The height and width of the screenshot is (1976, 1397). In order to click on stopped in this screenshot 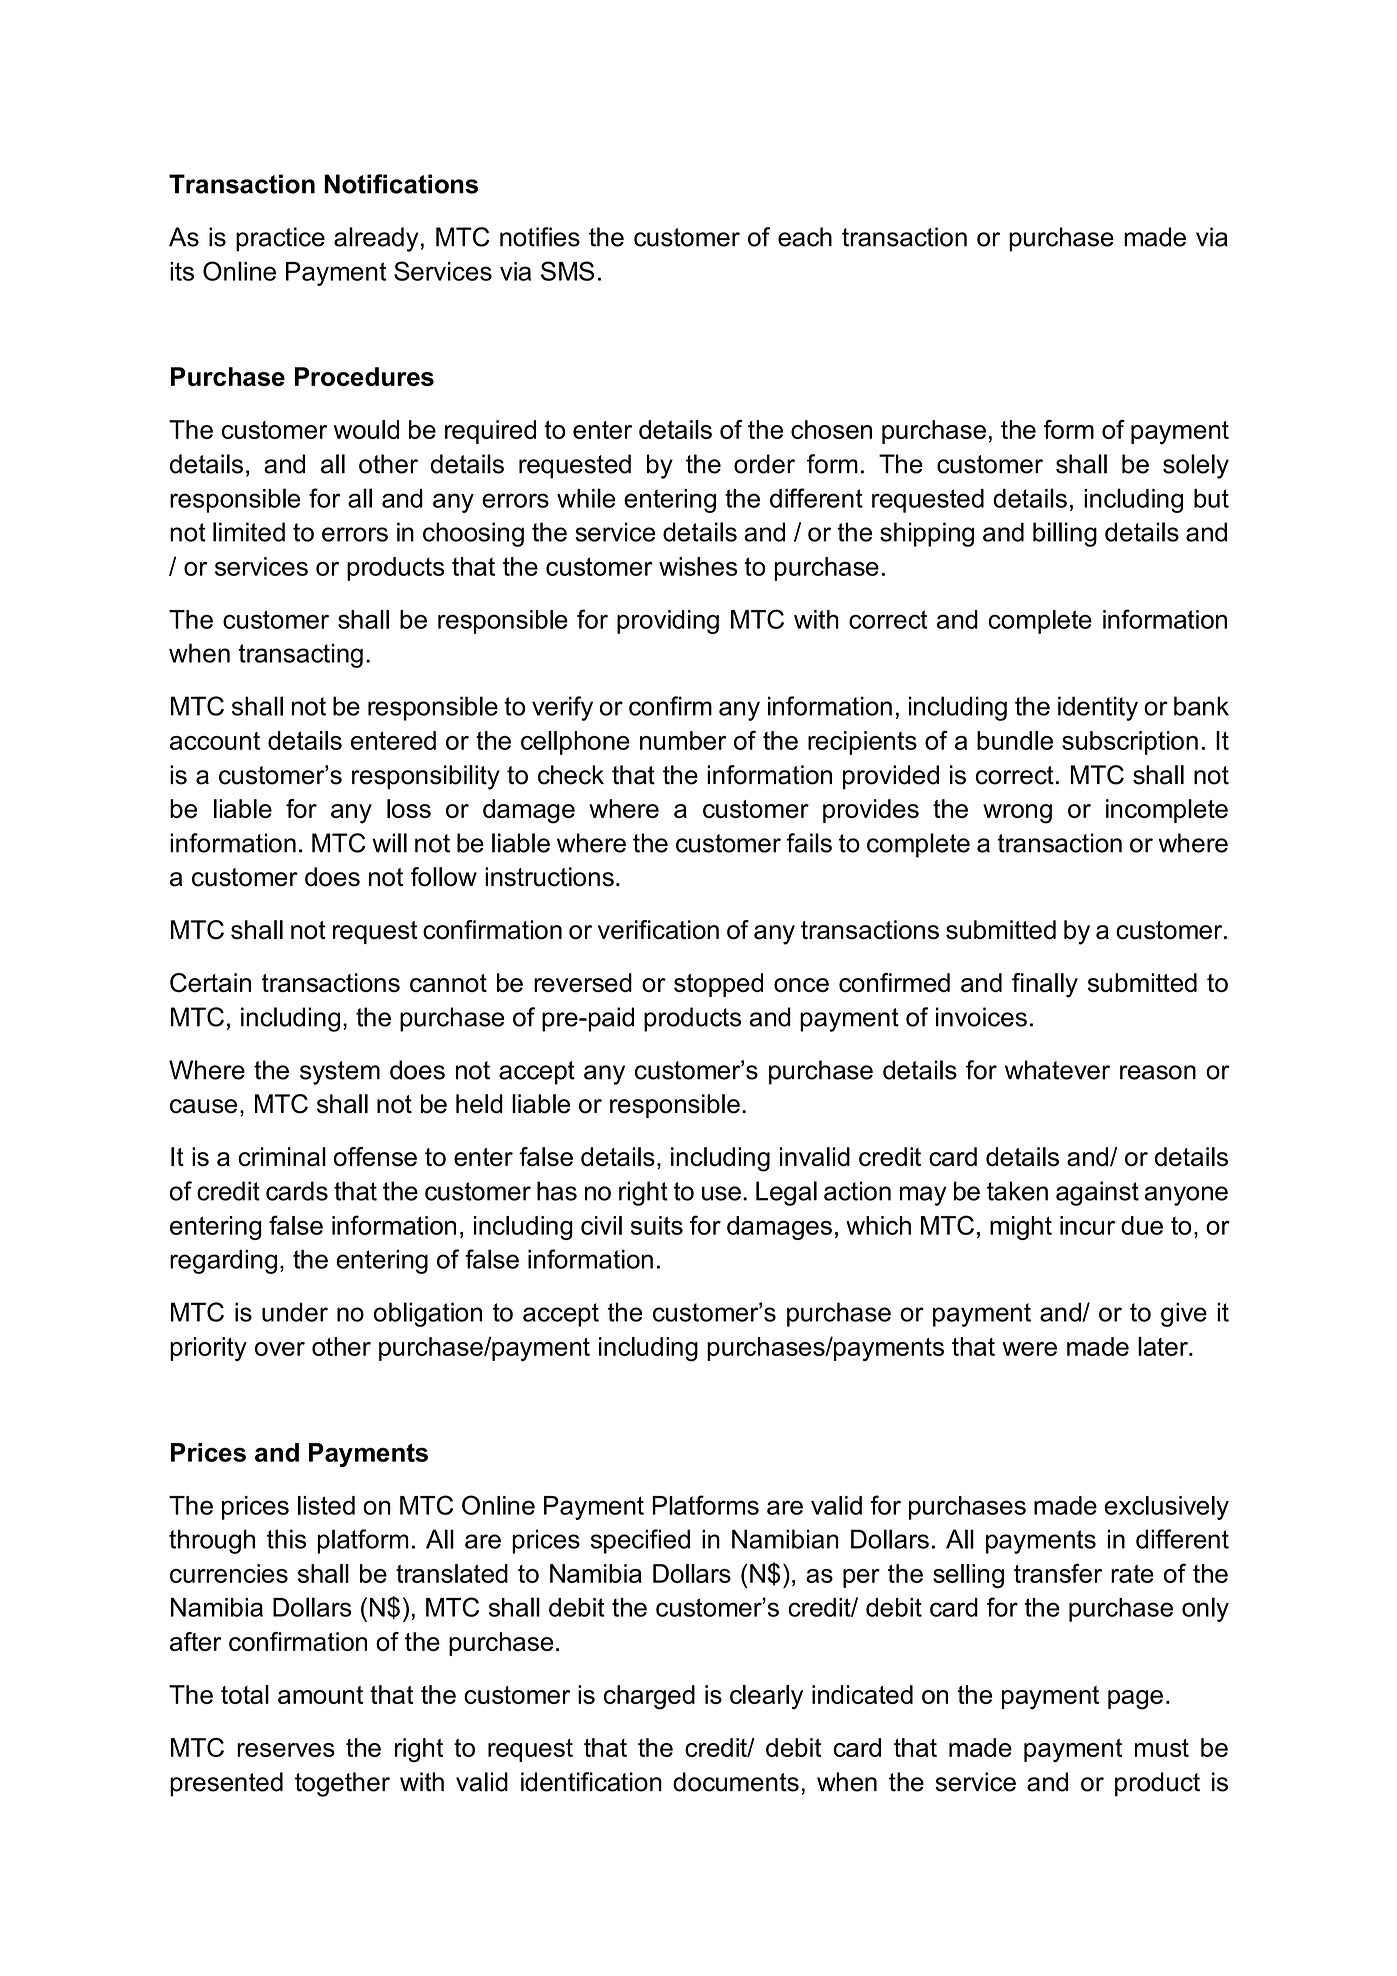, I will do `click(718, 985)`.
